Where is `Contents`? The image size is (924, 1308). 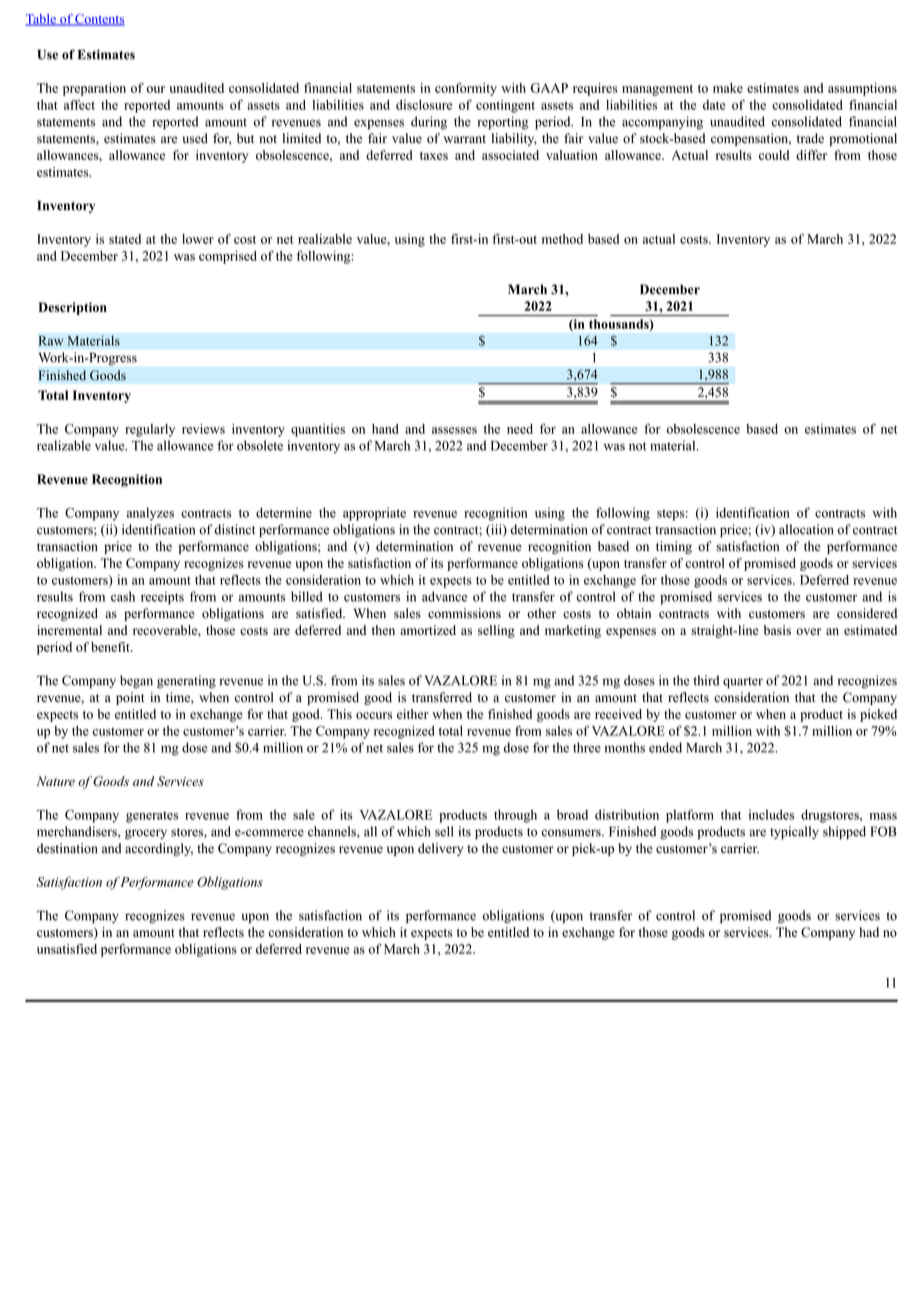
Contents is located at coordinates (99, 20).
